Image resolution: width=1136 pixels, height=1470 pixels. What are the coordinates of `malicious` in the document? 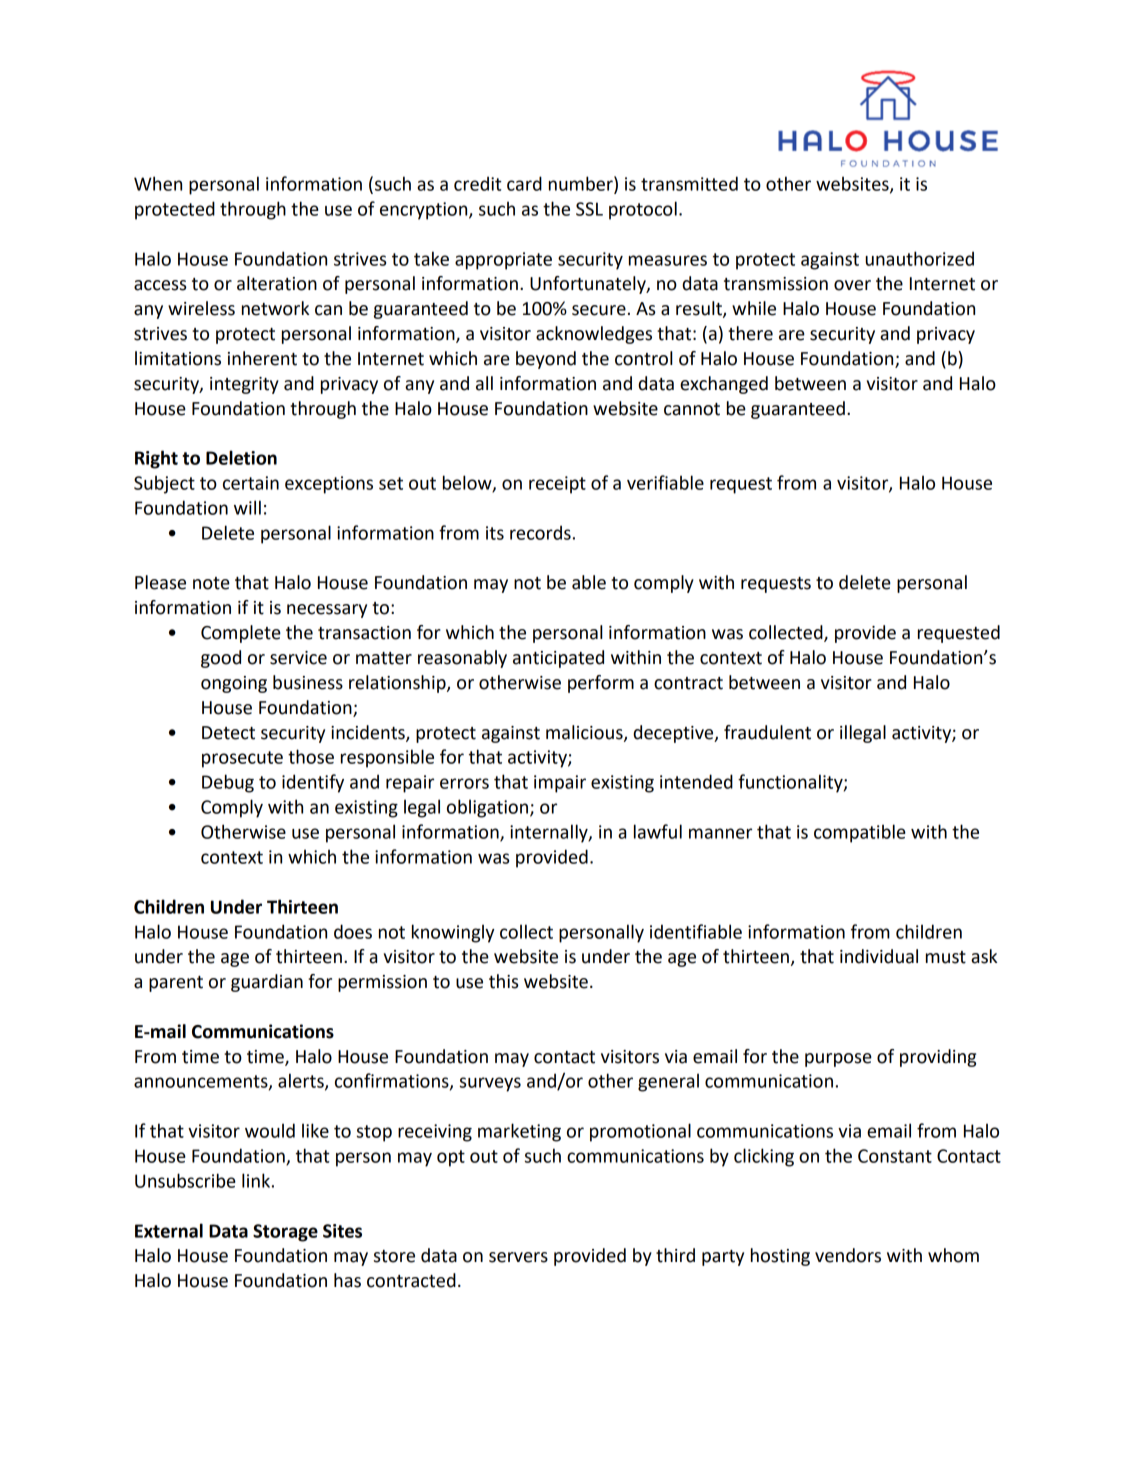 It's located at (585, 733).
